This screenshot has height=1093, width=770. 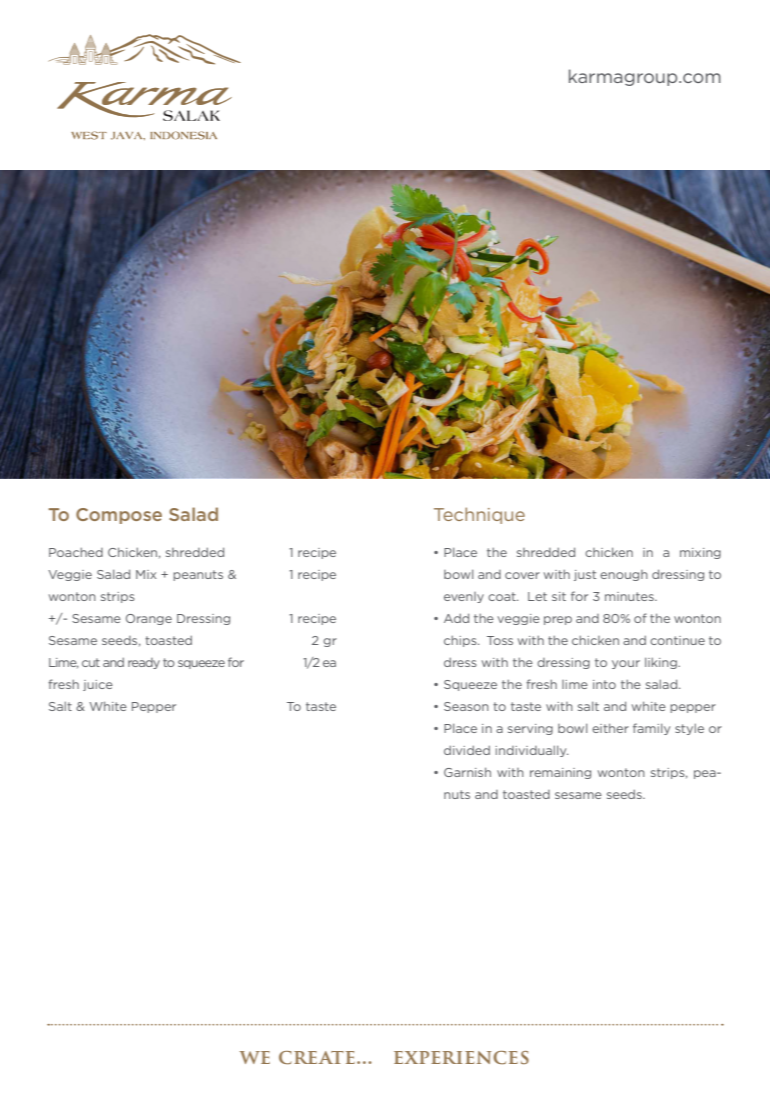 What do you see at coordinates (479, 515) in the screenshot?
I see `Technique` at bounding box center [479, 515].
